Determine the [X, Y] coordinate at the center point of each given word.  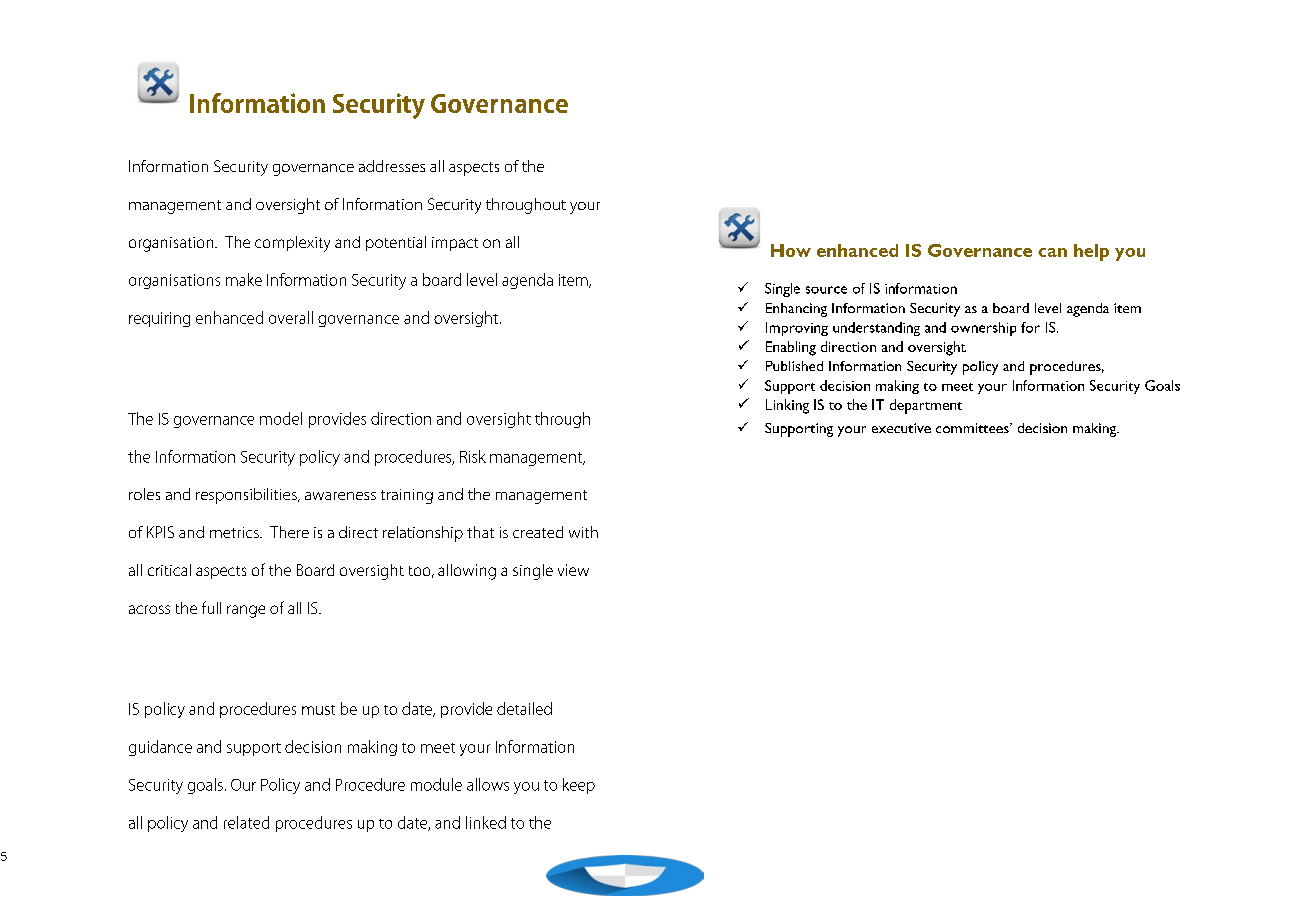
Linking [787, 406]
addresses [392, 166]
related [246, 822]
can [1052, 252]
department [926, 406]
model [281, 418]
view [573, 570]
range [246, 611]
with [583, 532]
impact [455, 244]
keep [579, 786]
